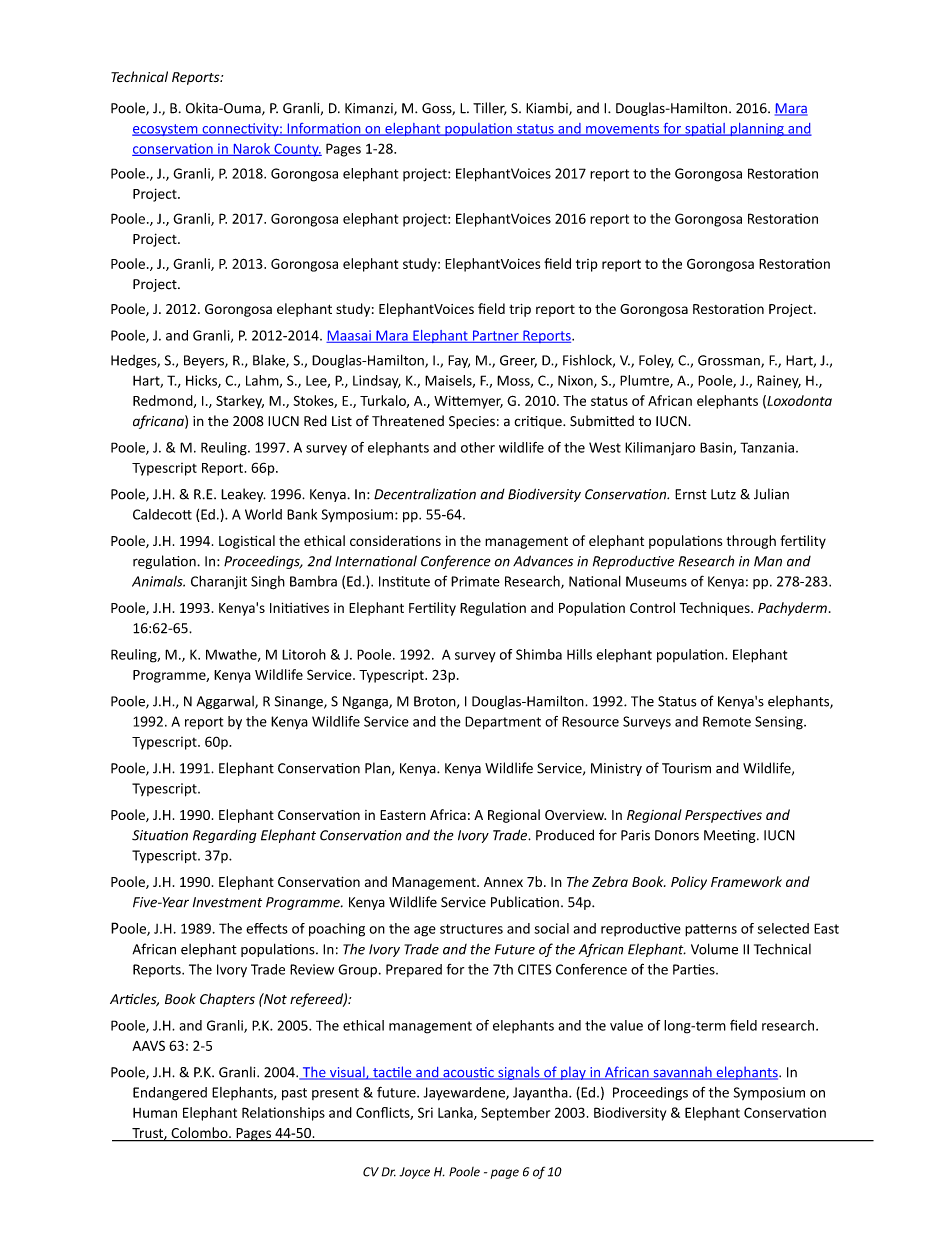 The width and height of the image is (952, 1233). What do you see at coordinates (503, 882) in the image?
I see `Annex` at bounding box center [503, 882].
